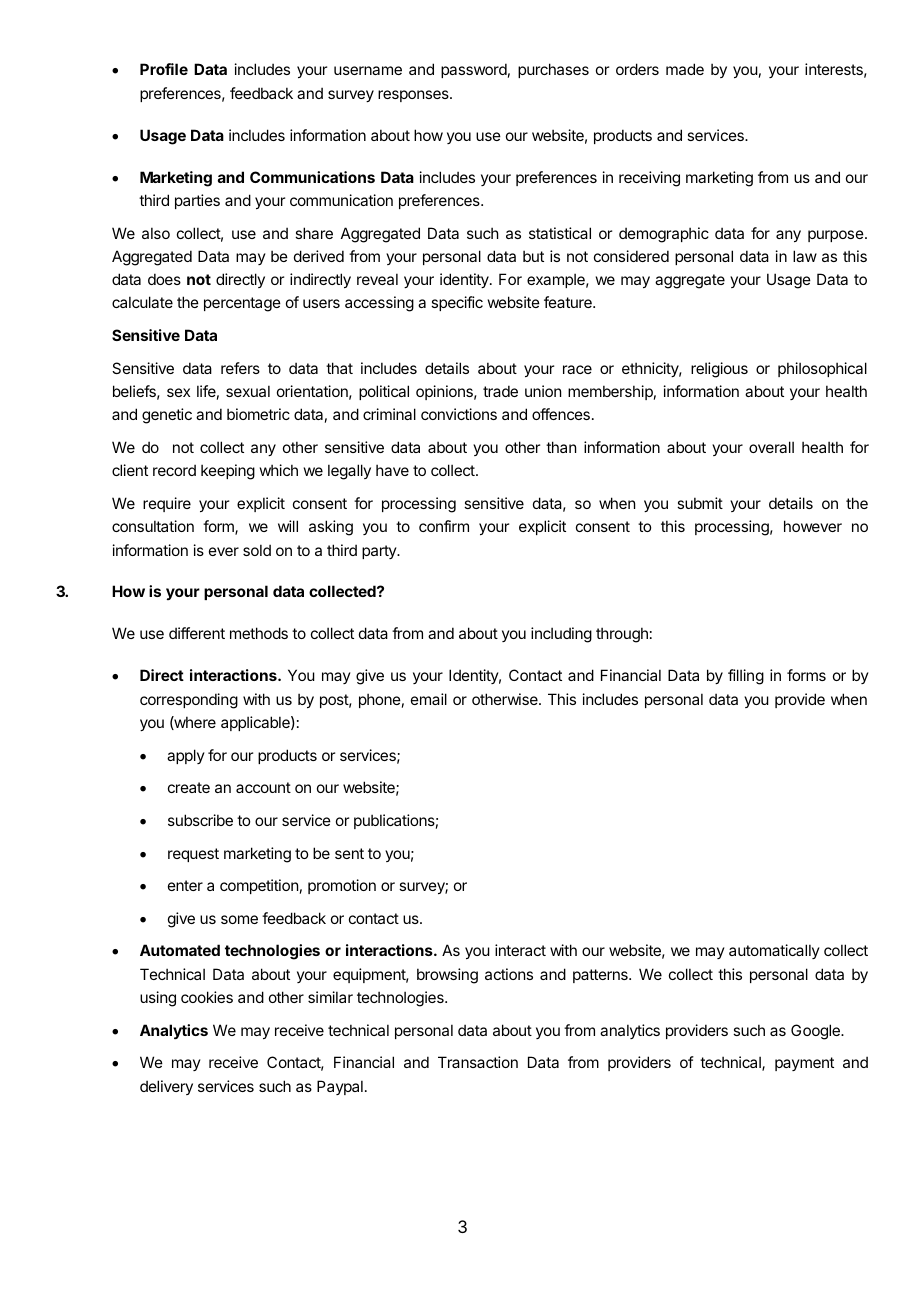 The width and height of the document is (924, 1308). Describe the element at coordinates (258, 414) in the document. I see `biometric` at that location.
